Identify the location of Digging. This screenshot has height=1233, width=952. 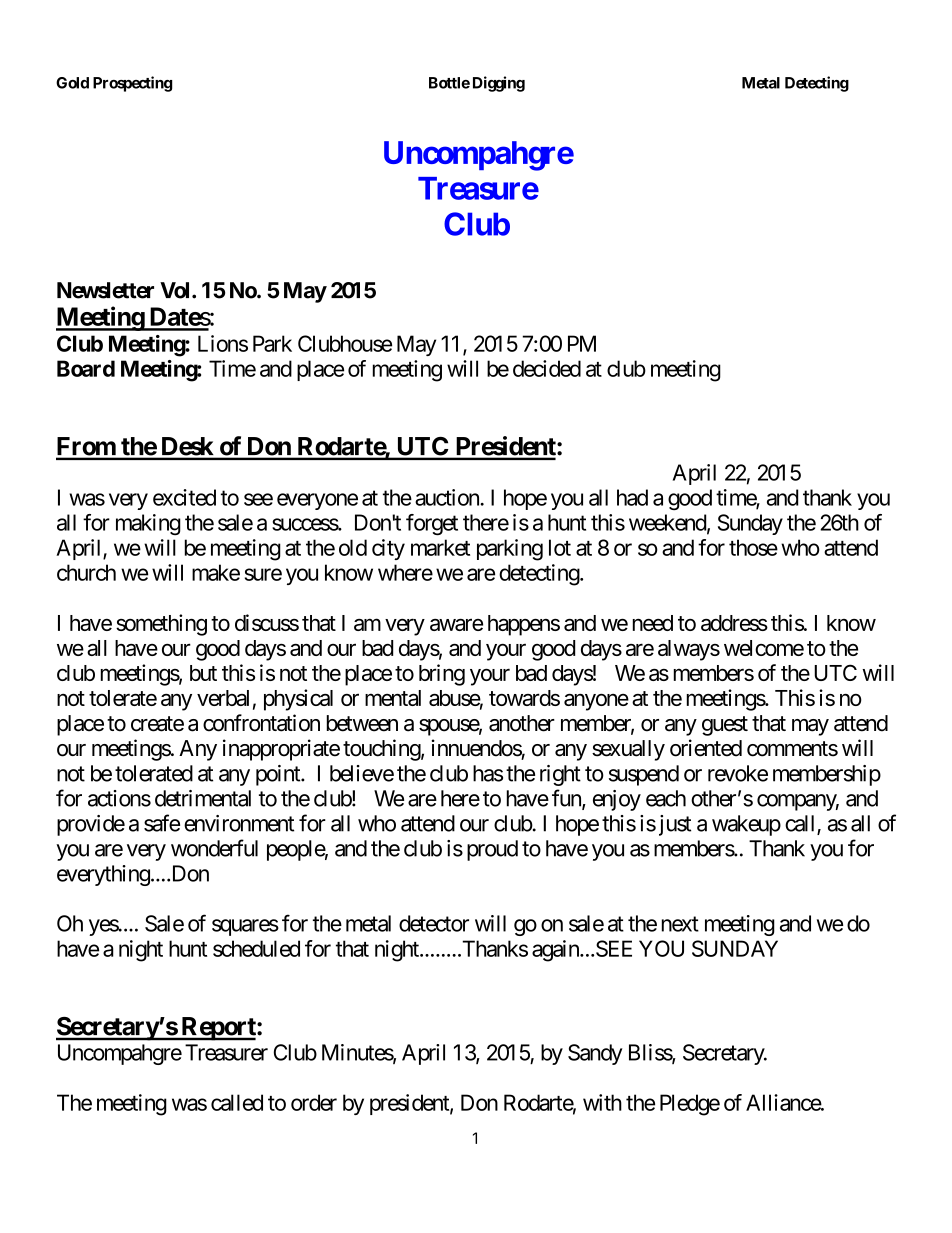
(499, 84).
